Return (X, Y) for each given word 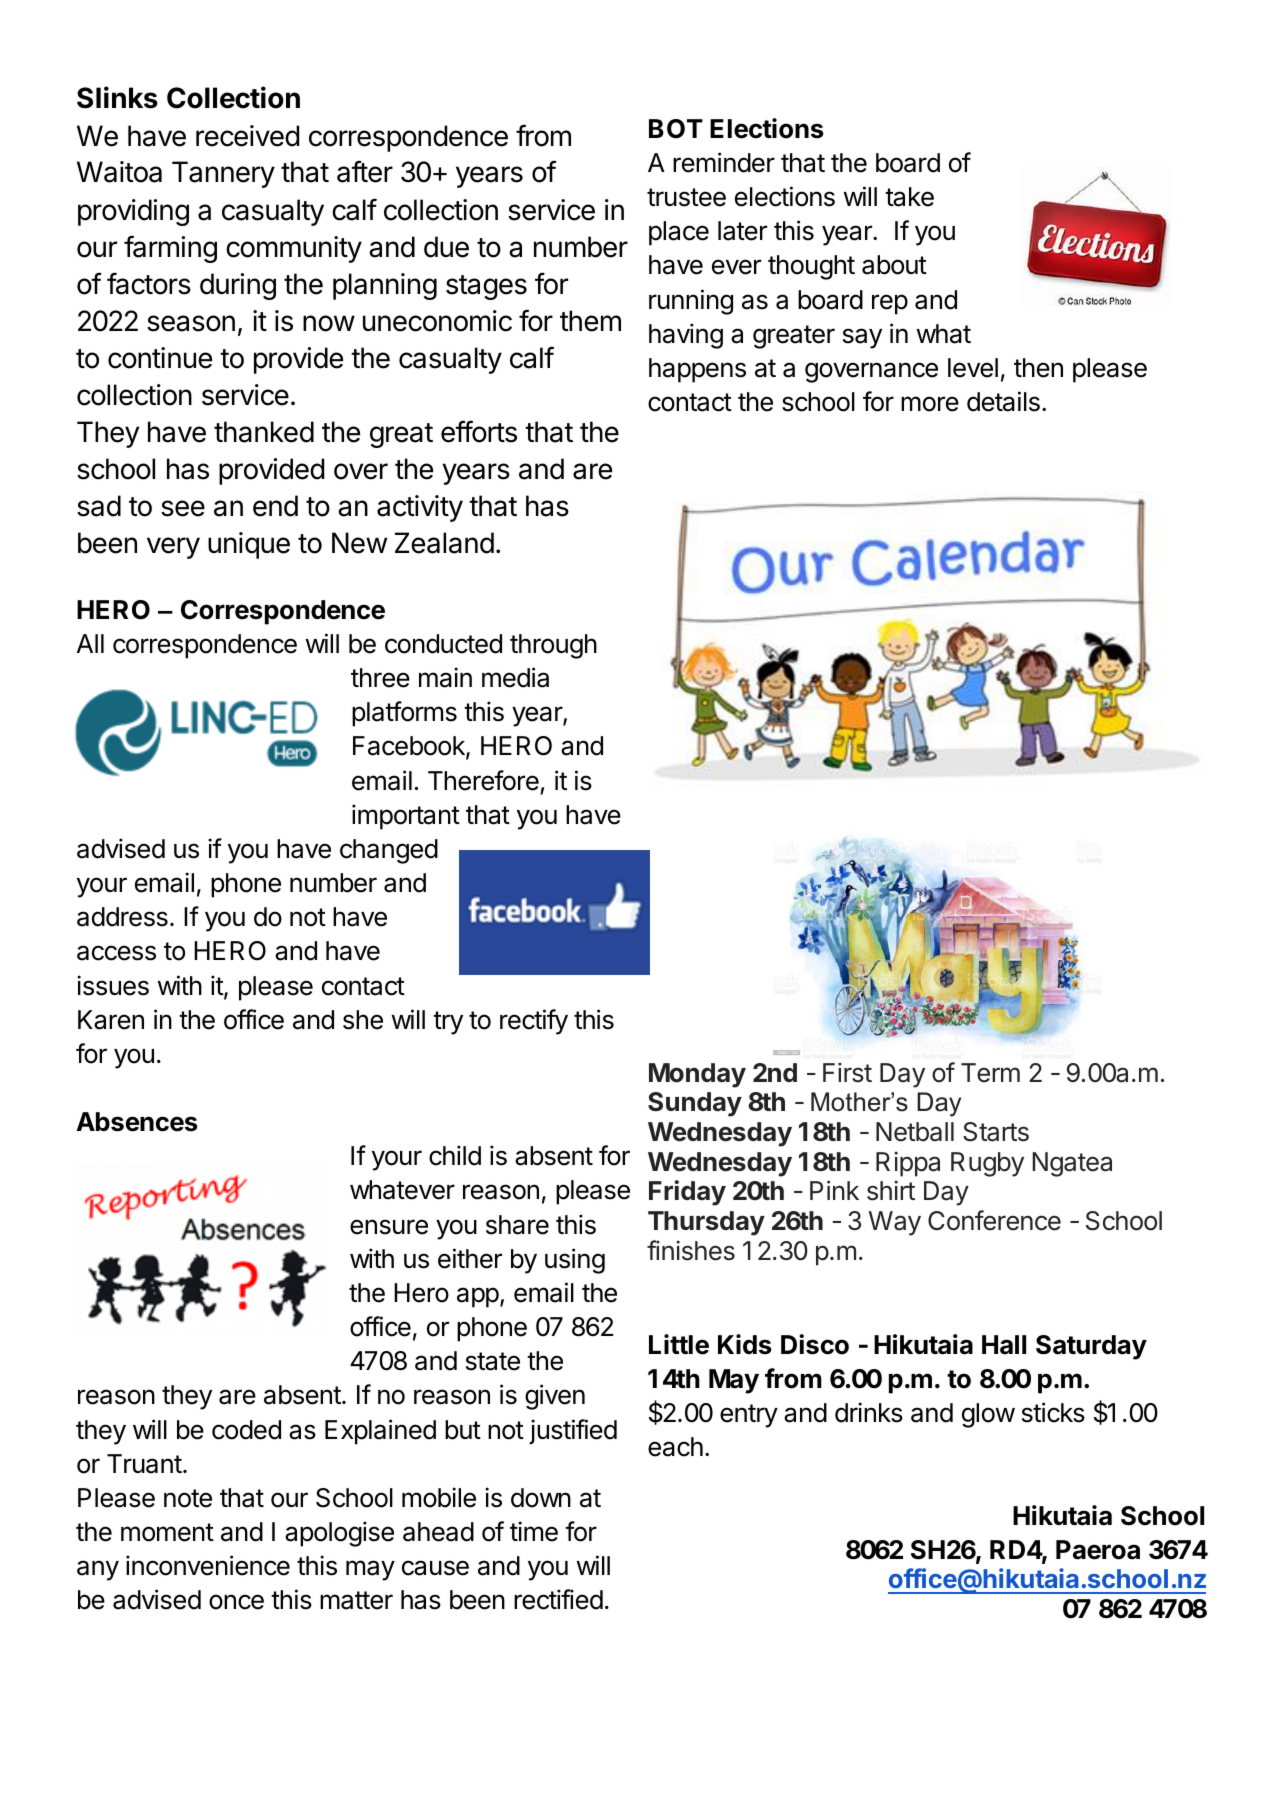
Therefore (483, 780)
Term (990, 1073)
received (247, 136)
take (909, 197)
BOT (676, 129)
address (122, 917)
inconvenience (208, 1565)
